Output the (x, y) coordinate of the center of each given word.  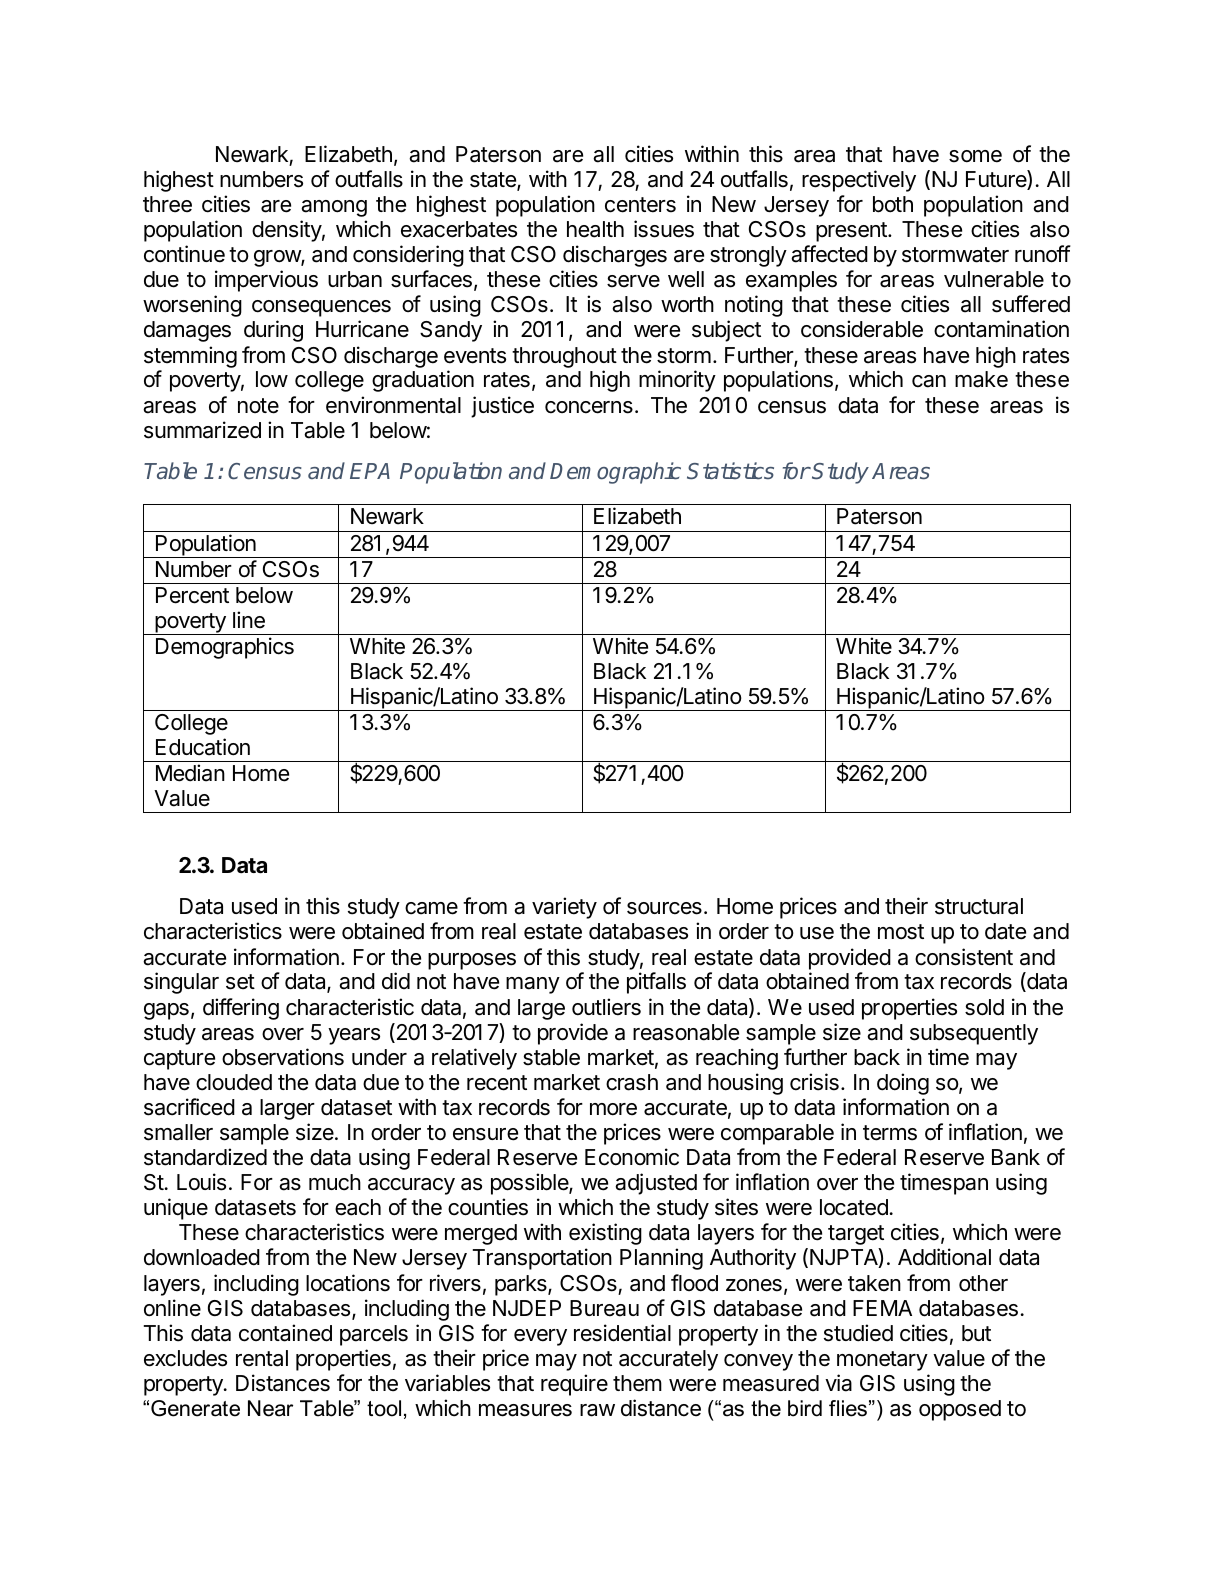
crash (632, 1082)
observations (283, 1057)
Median (190, 773)
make (981, 379)
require (574, 1385)
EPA (370, 471)
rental (262, 1358)
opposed (960, 1410)
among (334, 208)
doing (903, 1084)
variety (564, 908)
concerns (589, 407)
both (893, 204)
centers (640, 205)
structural (979, 906)
